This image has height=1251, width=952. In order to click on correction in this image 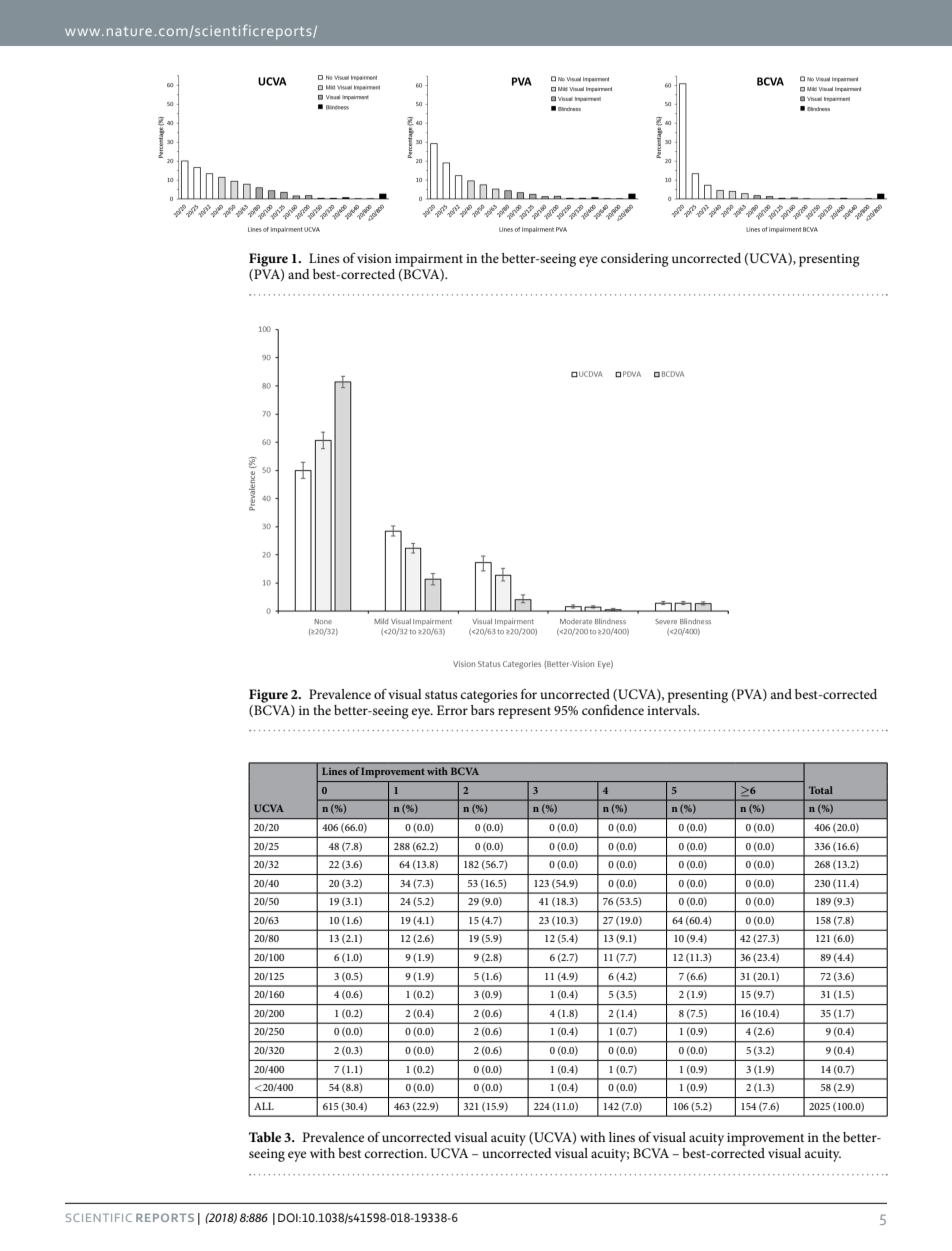, I will do `click(395, 1153)`.
